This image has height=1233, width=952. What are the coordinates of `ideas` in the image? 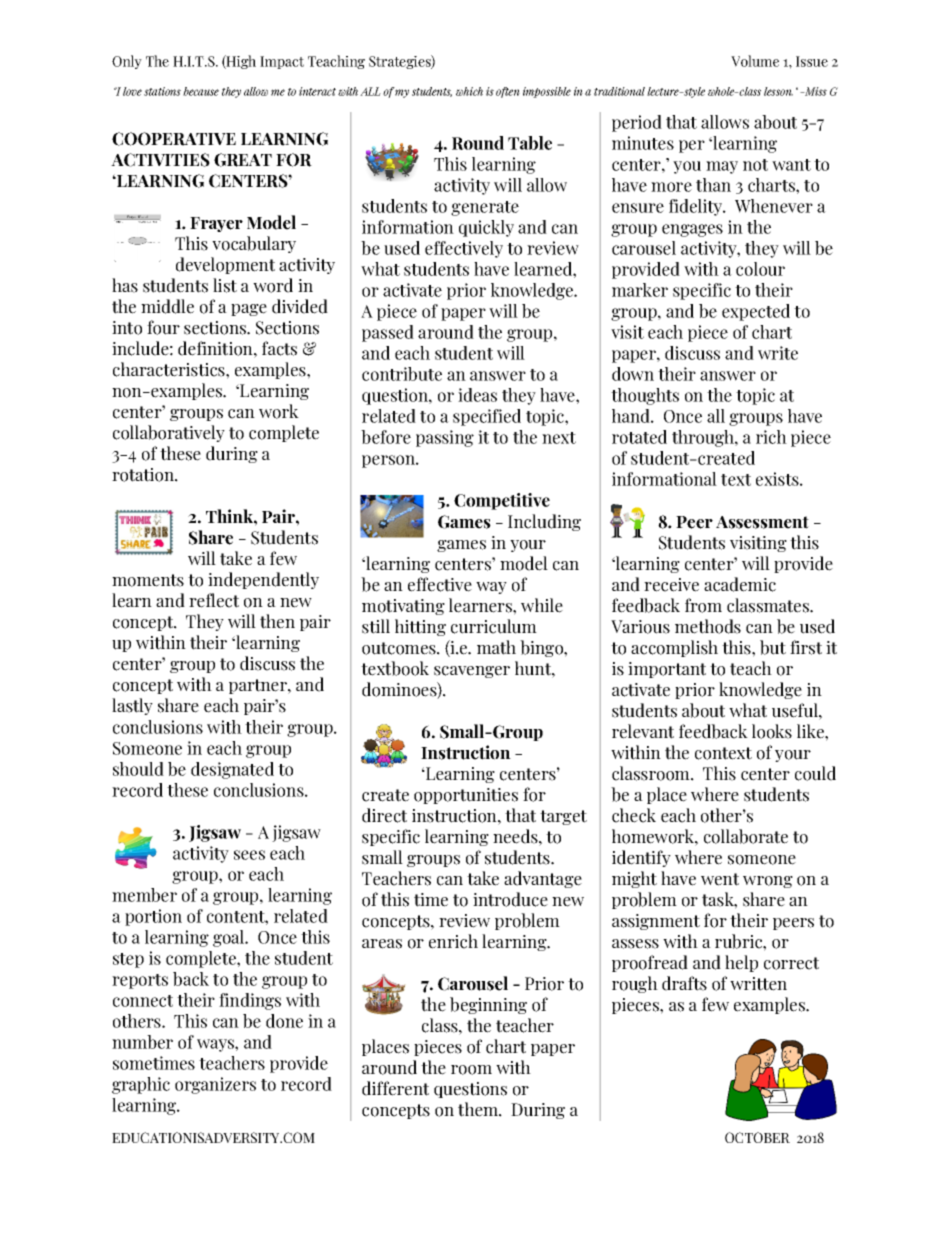 It's located at (477, 395).
